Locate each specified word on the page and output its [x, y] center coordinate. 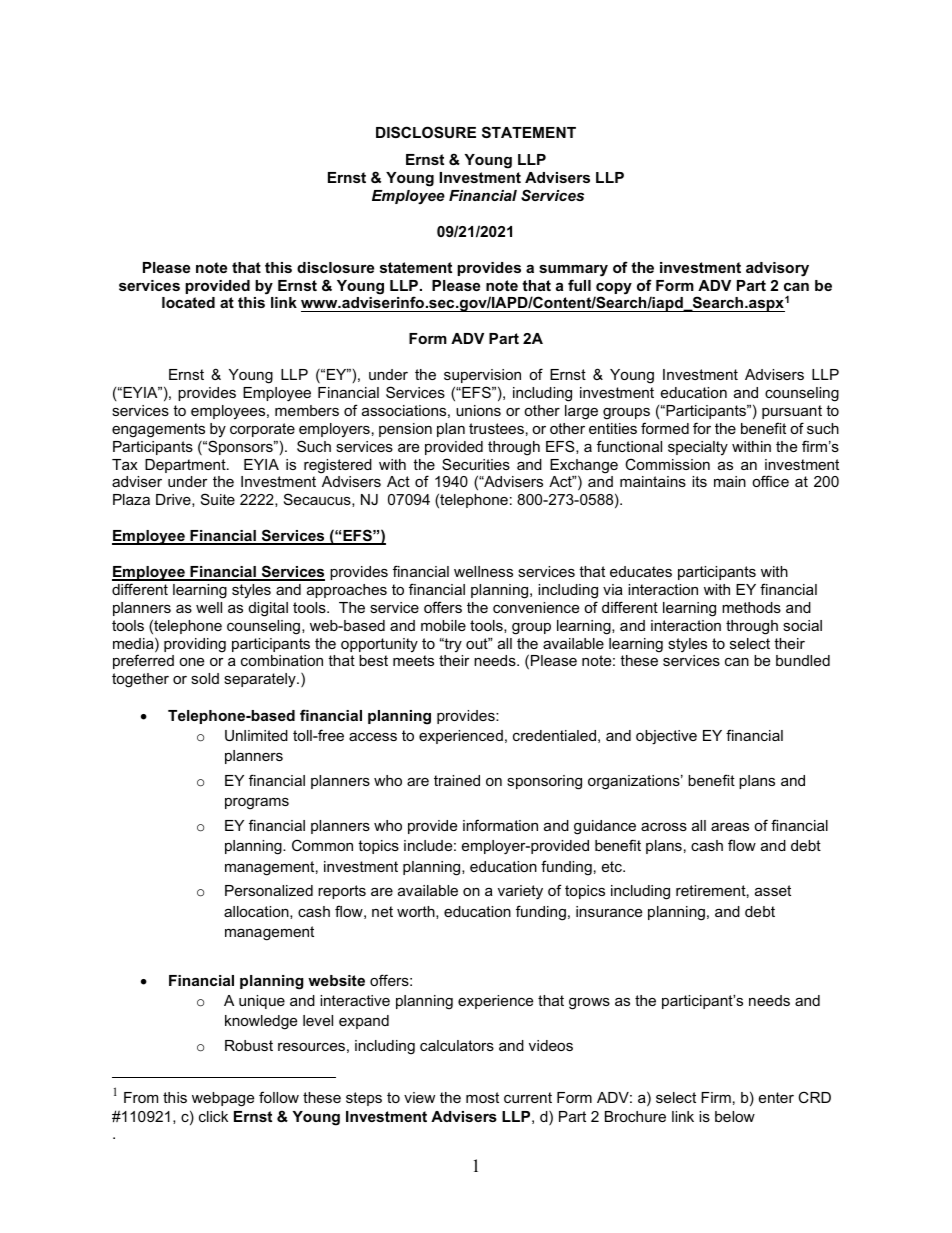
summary [573, 271]
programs [257, 804]
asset [773, 890]
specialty [698, 448]
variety [520, 892]
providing [195, 645]
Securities [476, 464]
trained [457, 780]
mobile [443, 625]
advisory [777, 269]
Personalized [269, 890]
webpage [223, 1099]
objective [666, 737]
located [188, 302]
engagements [158, 430]
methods [751, 607]
